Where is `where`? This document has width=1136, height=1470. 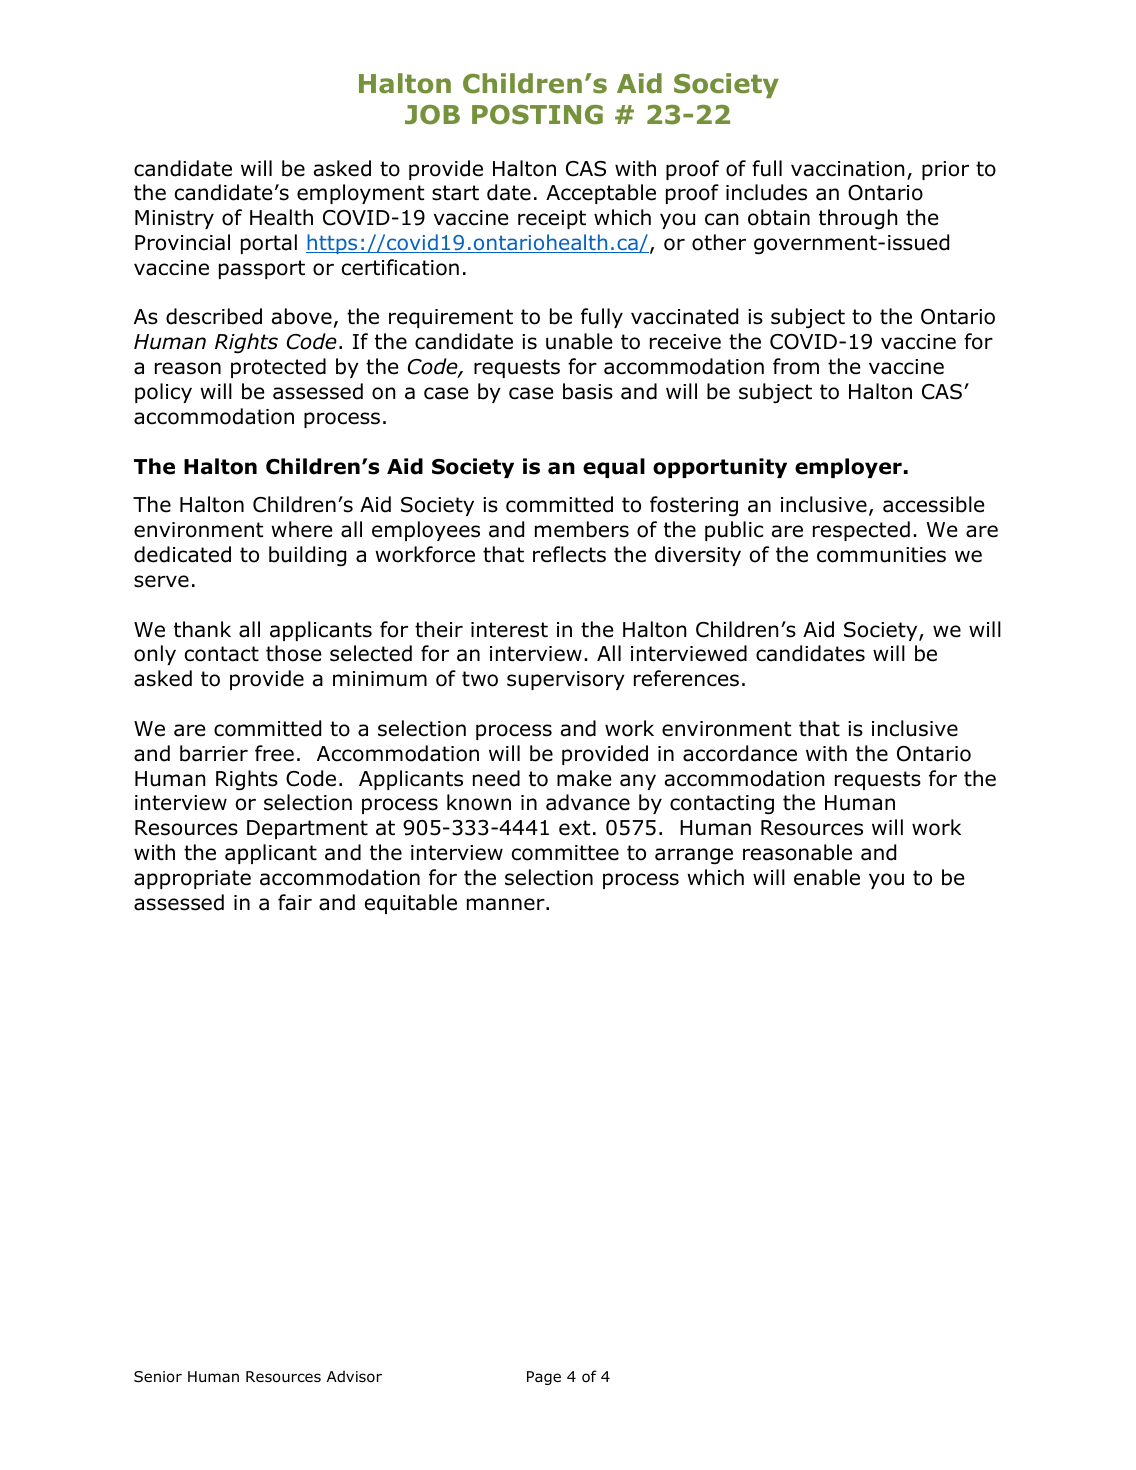
where is located at coordinates (301, 529).
